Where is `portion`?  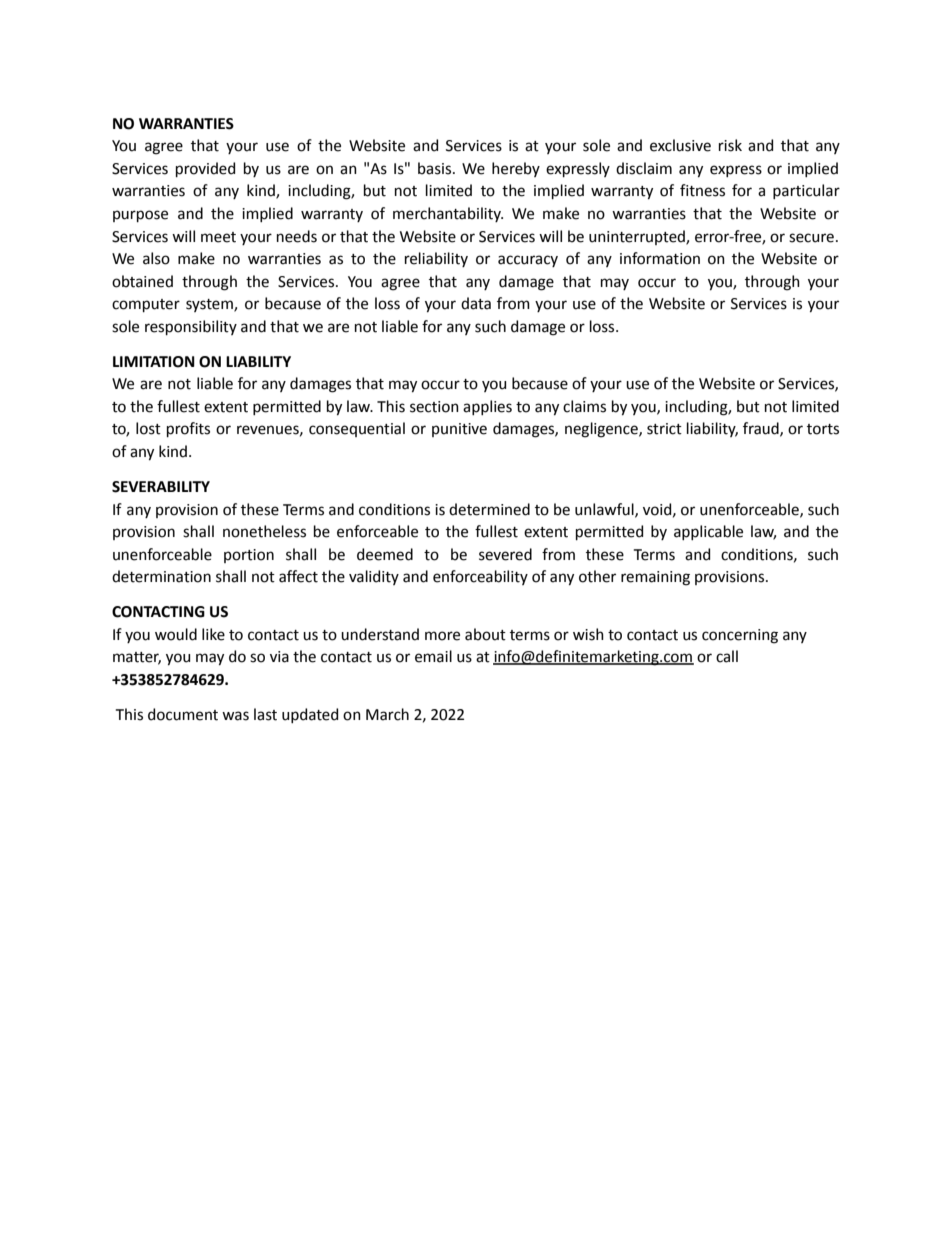
portion is located at coordinates (249, 556).
